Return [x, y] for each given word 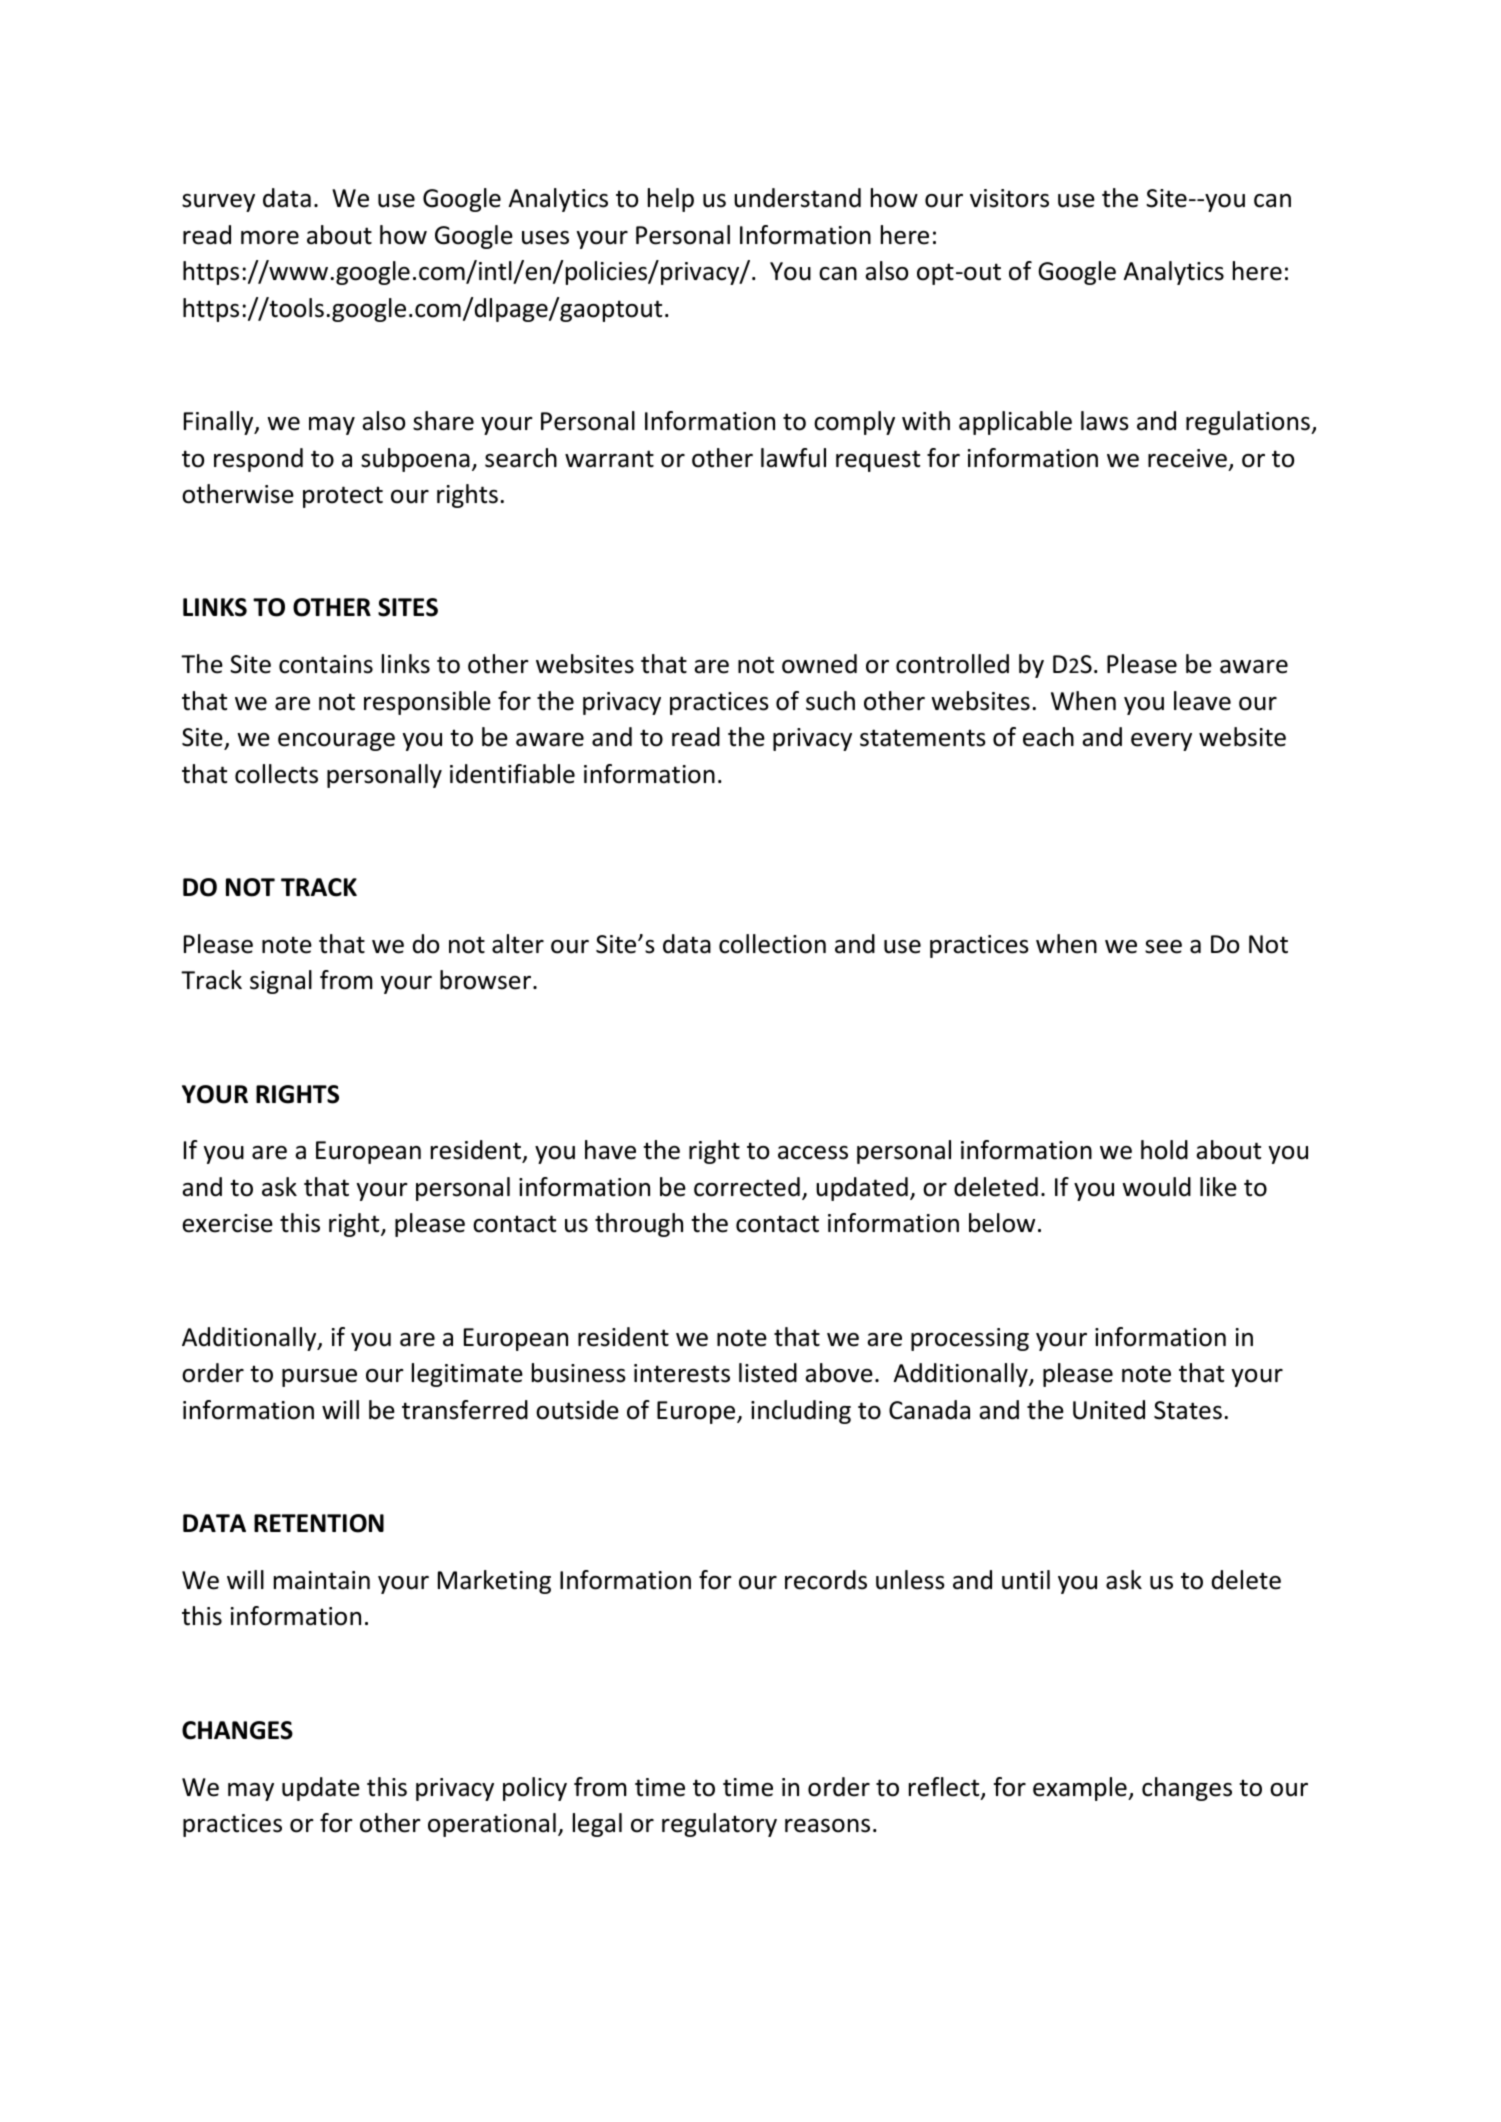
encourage [336, 742]
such [830, 701]
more [270, 238]
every [1161, 742]
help [671, 200]
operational [492, 1825]
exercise [227, 1223]
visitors [1009, 198]
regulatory [719, 1825]
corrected [747, 1187]
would [1156, 1187]
